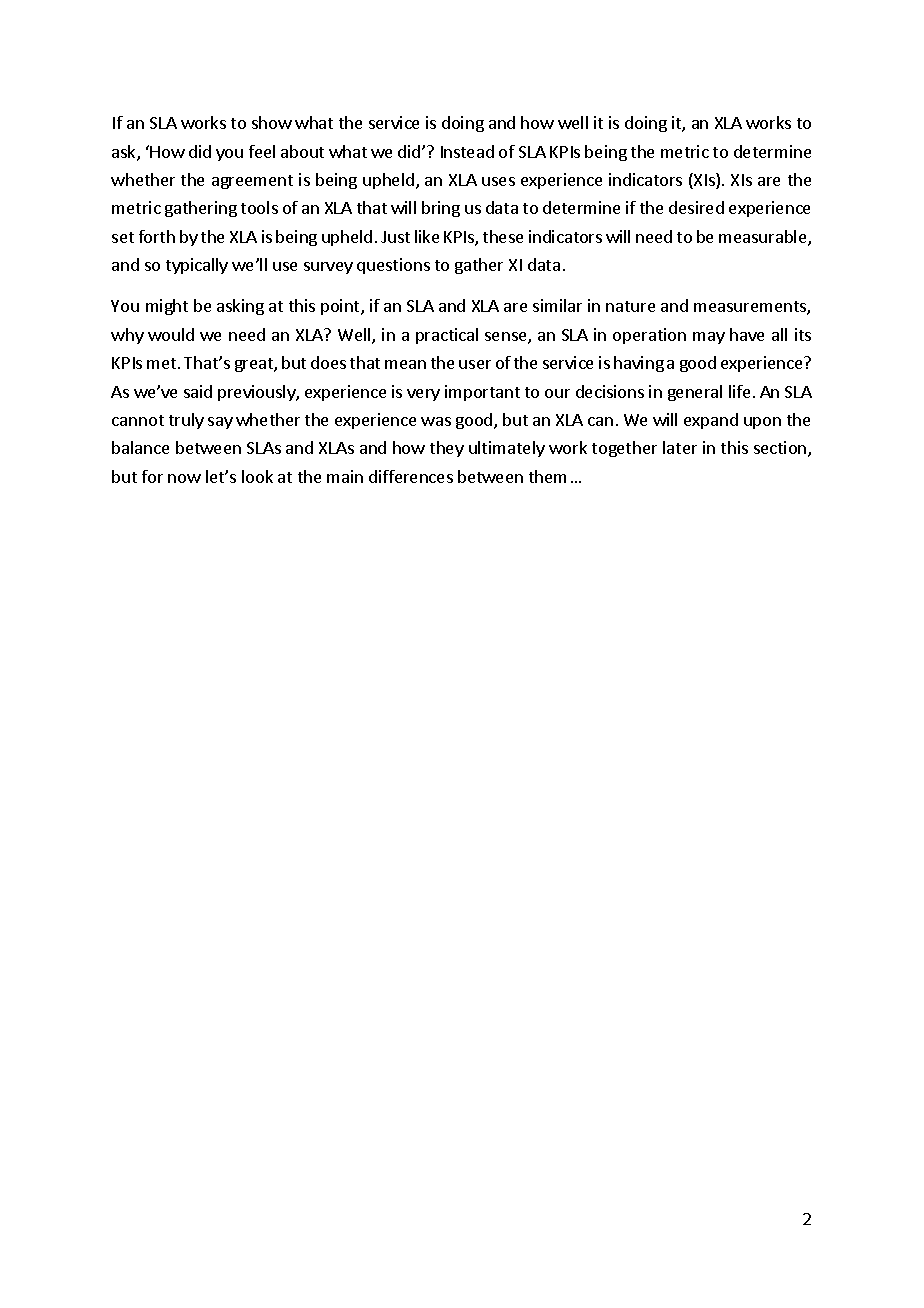 The width and height of the document is (924, 1308). Describe the element at coordinates (680, 447) in the document. I see `later` at that location.
